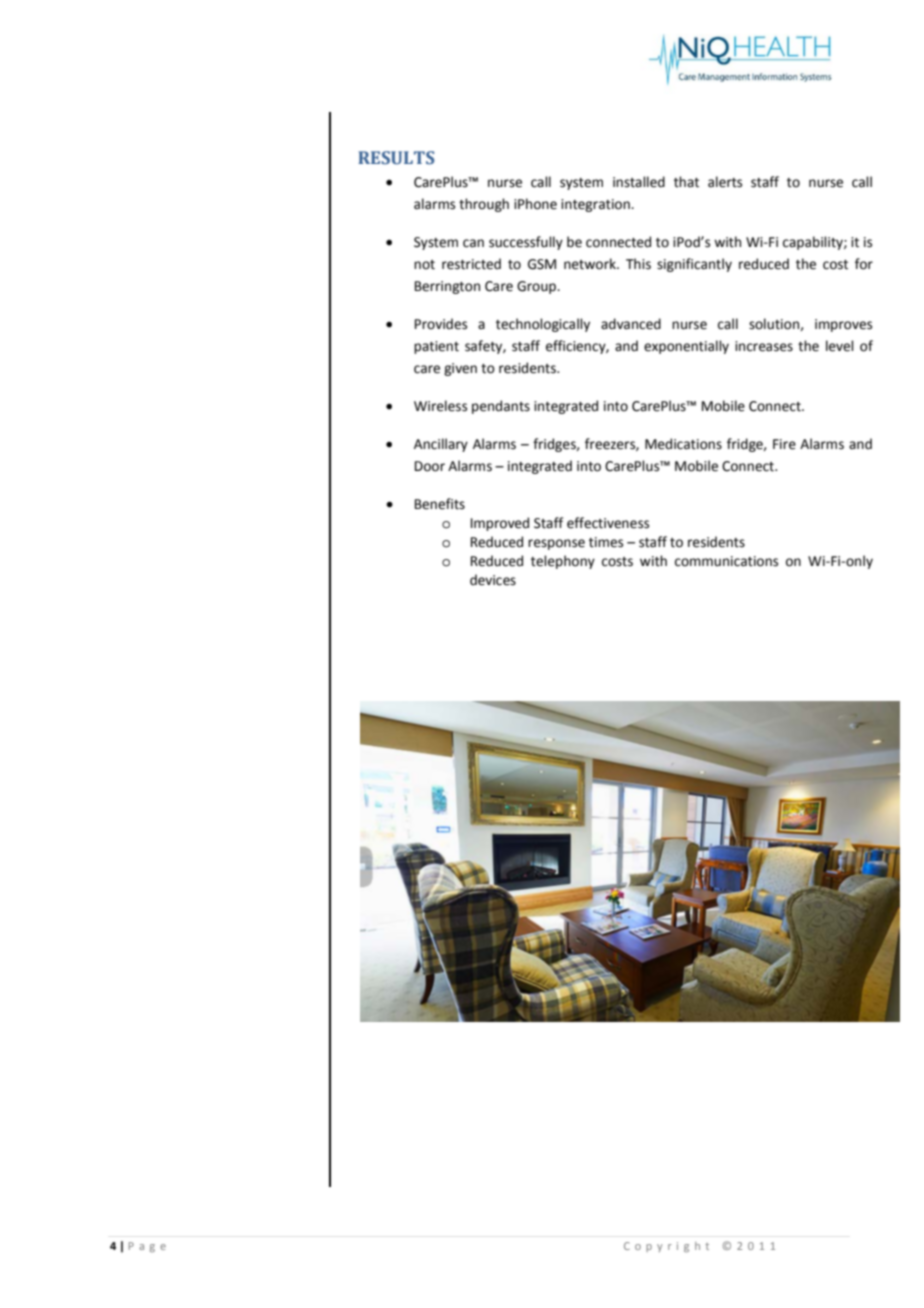  I want to click on devices, so click(493, 580).
